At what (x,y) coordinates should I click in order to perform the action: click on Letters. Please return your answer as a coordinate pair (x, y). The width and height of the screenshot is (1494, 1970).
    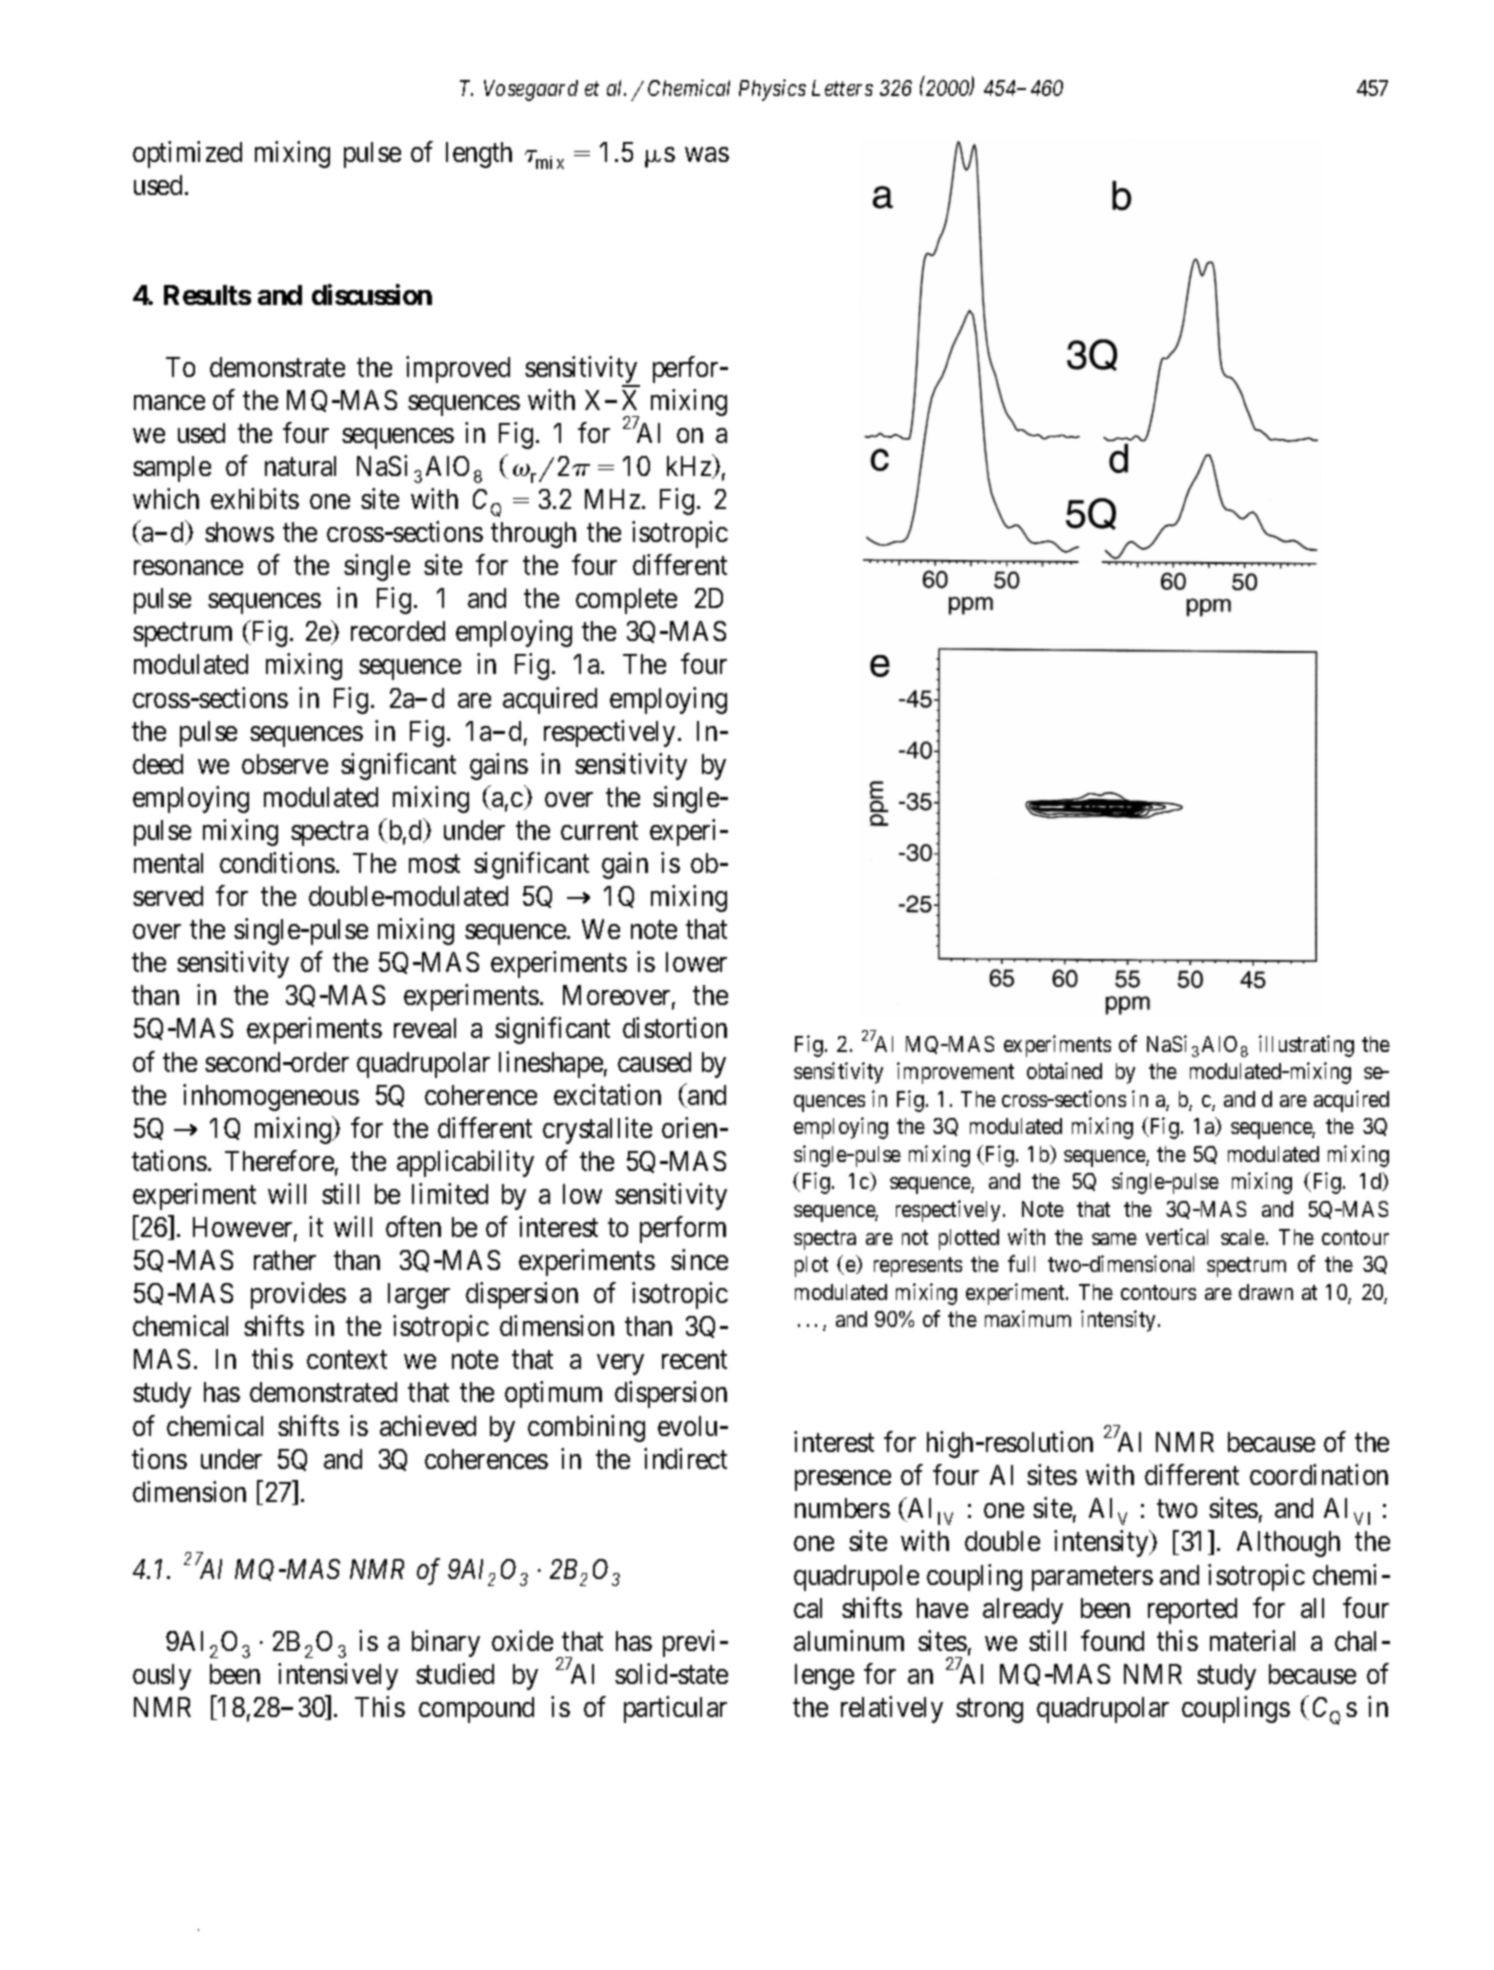
    Looking at the image, I should click on (842, 88).
